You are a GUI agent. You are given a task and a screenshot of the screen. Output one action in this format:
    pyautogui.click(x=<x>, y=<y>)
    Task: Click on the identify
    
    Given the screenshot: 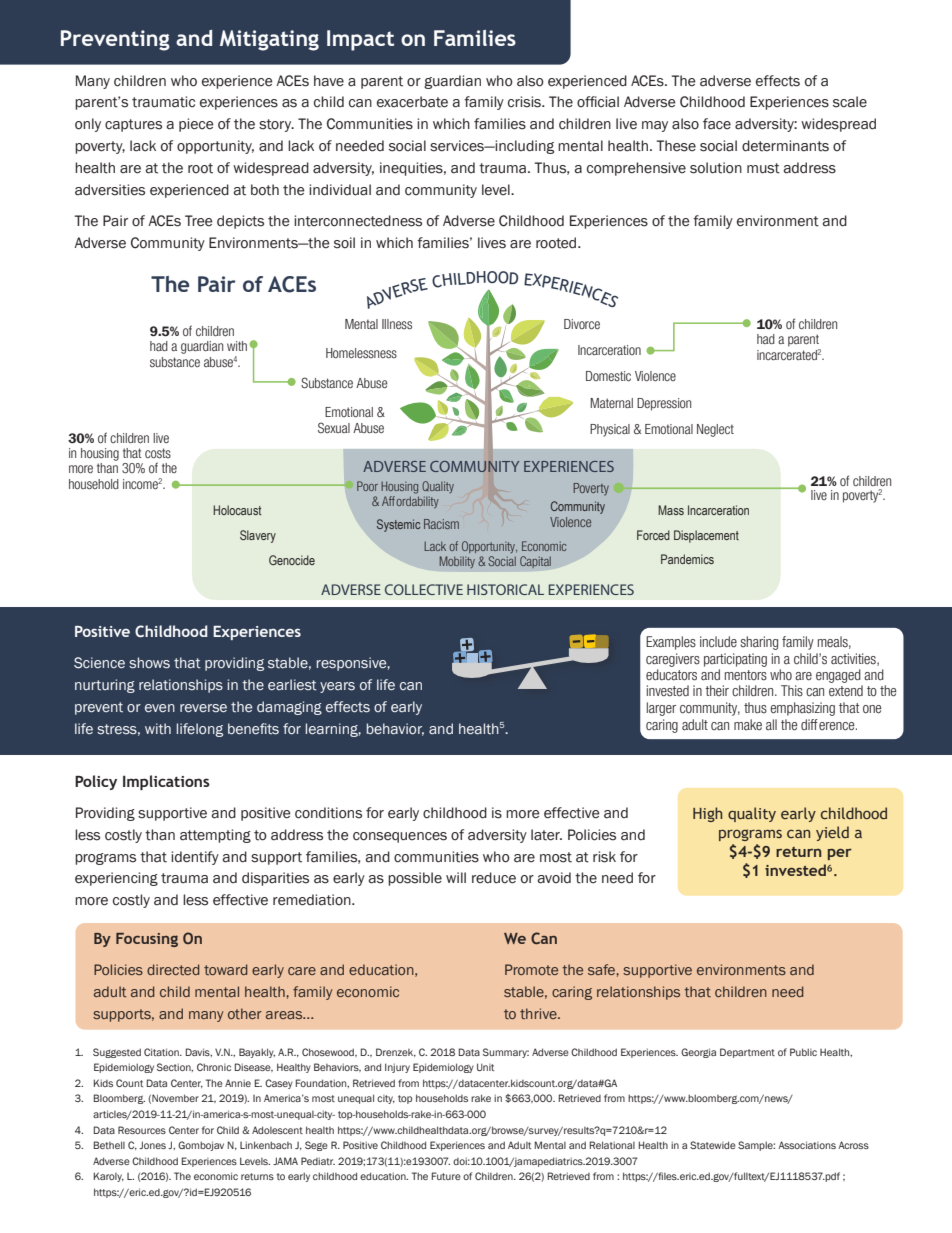 What is the action you would take?
    pyautogui.click(x=195, y=858)
